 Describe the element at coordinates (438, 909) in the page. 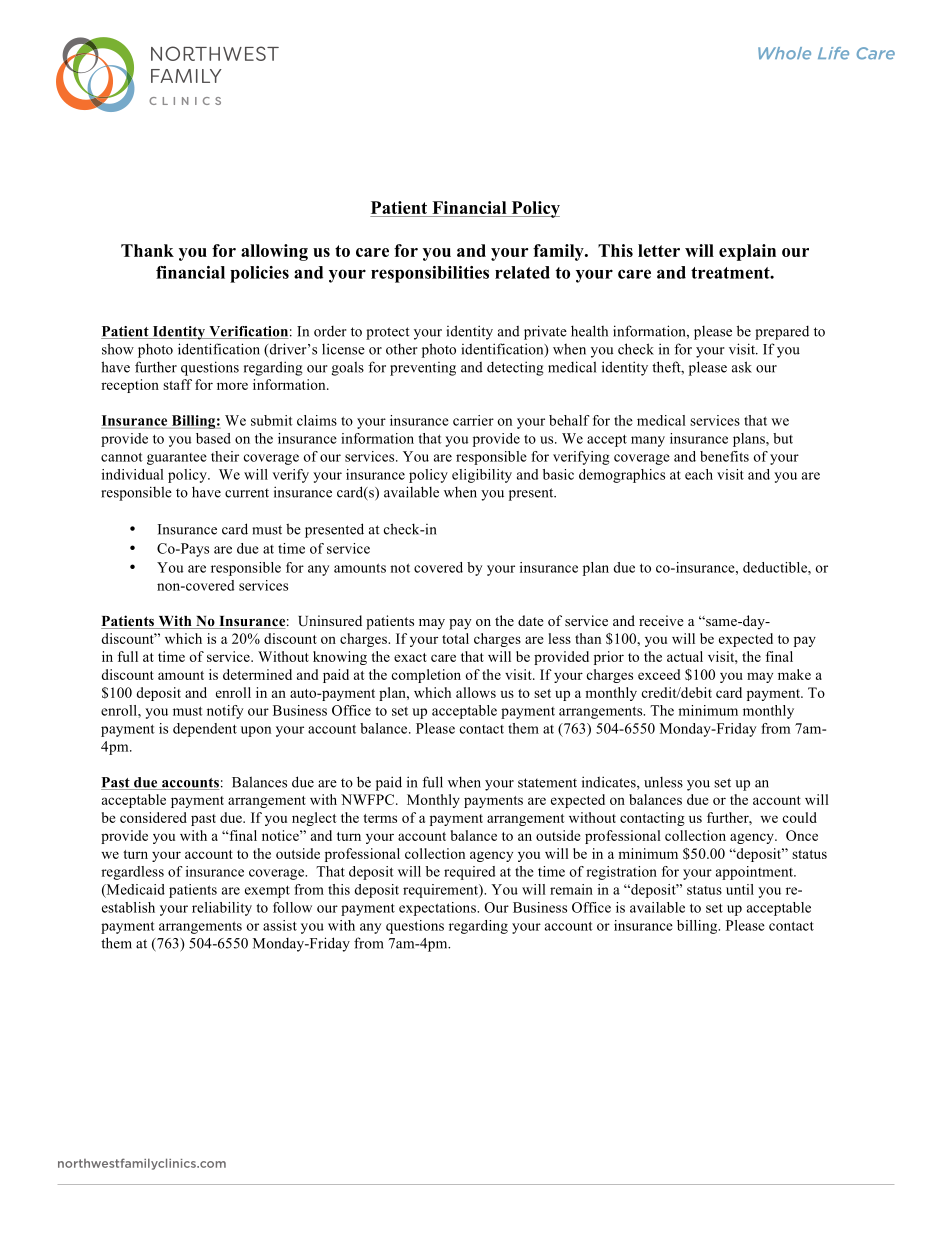

I see `expectations` at that location.
